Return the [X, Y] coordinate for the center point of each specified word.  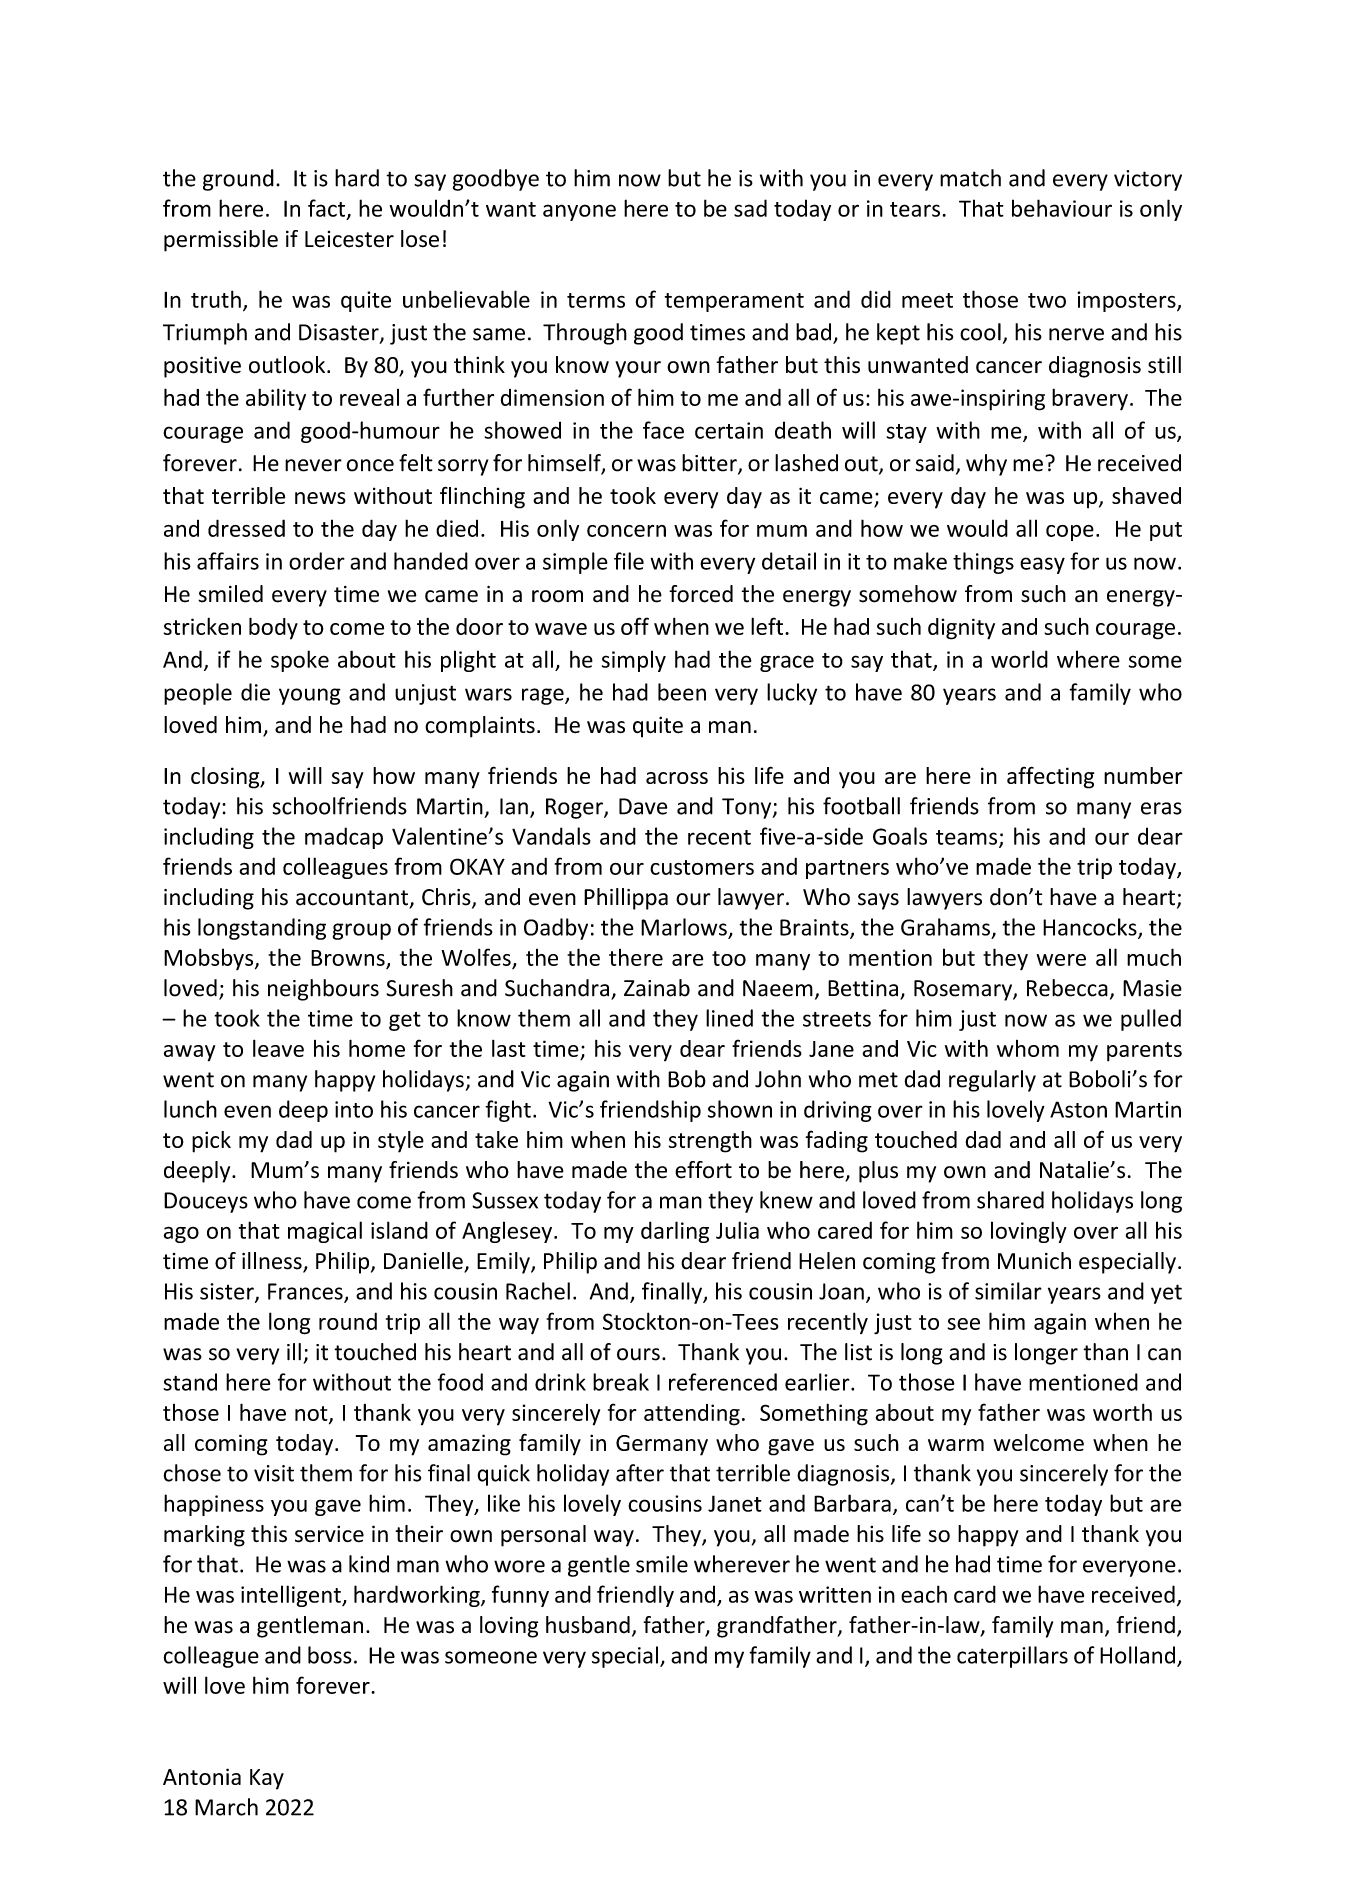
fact [328, 209]
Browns [348, 958]
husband [588, 1625]
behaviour [1062, 208]
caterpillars [1012, 1657]
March [226, 1807]
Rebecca [1067, 988]
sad [750, 208]
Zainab [657, 988]
